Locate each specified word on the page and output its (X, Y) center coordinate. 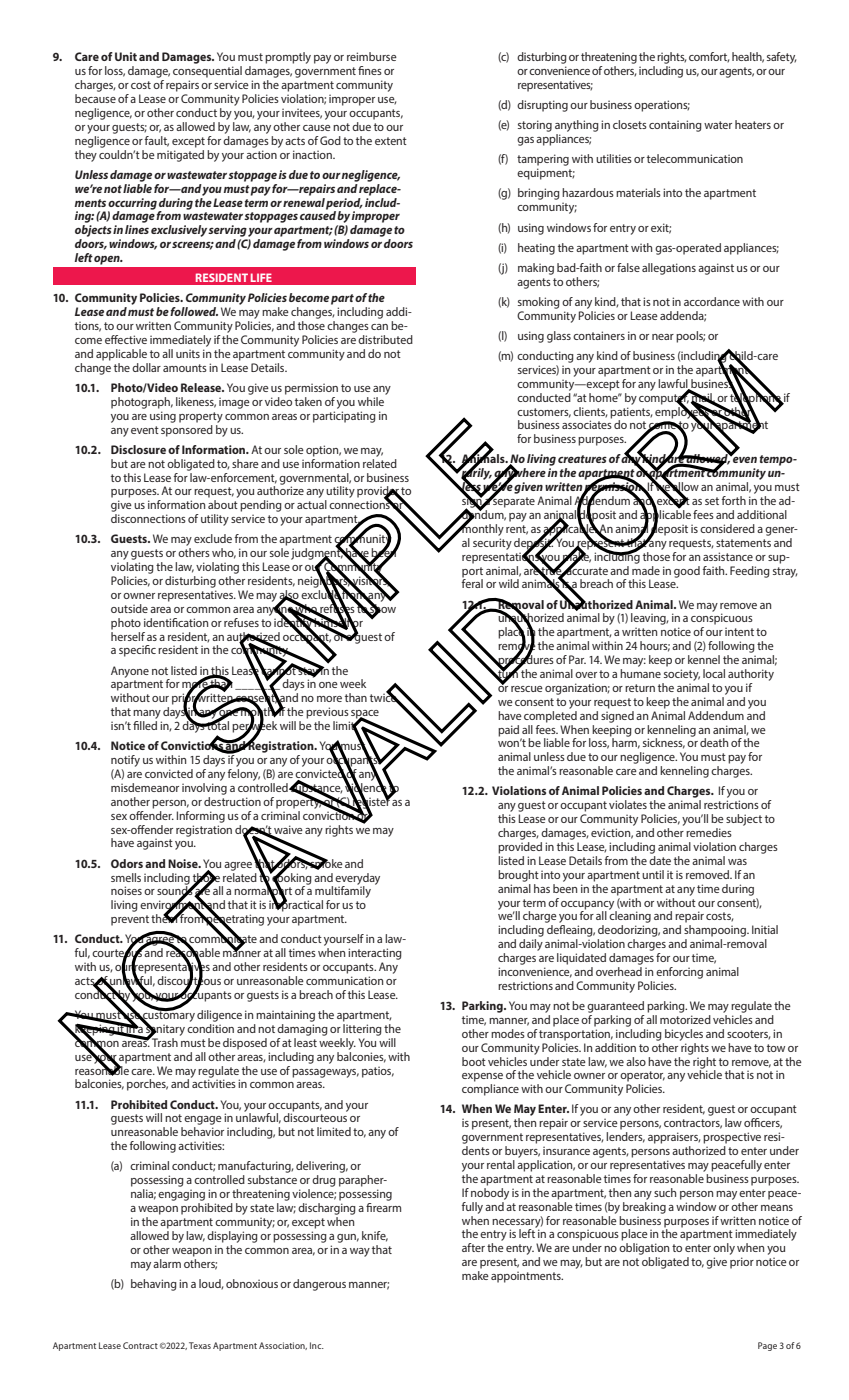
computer (664, 399)
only (724, 1250)
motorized (685, 1019)
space (365, 715)
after (473, 1247)
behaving (154, 1285)
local (714, 673)
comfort (709, 57)
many (147, 714)
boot (474, 1061)
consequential (207, 72)
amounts (185, 368)
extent (391, 141)
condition (210, 1028)
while (372, 400)
